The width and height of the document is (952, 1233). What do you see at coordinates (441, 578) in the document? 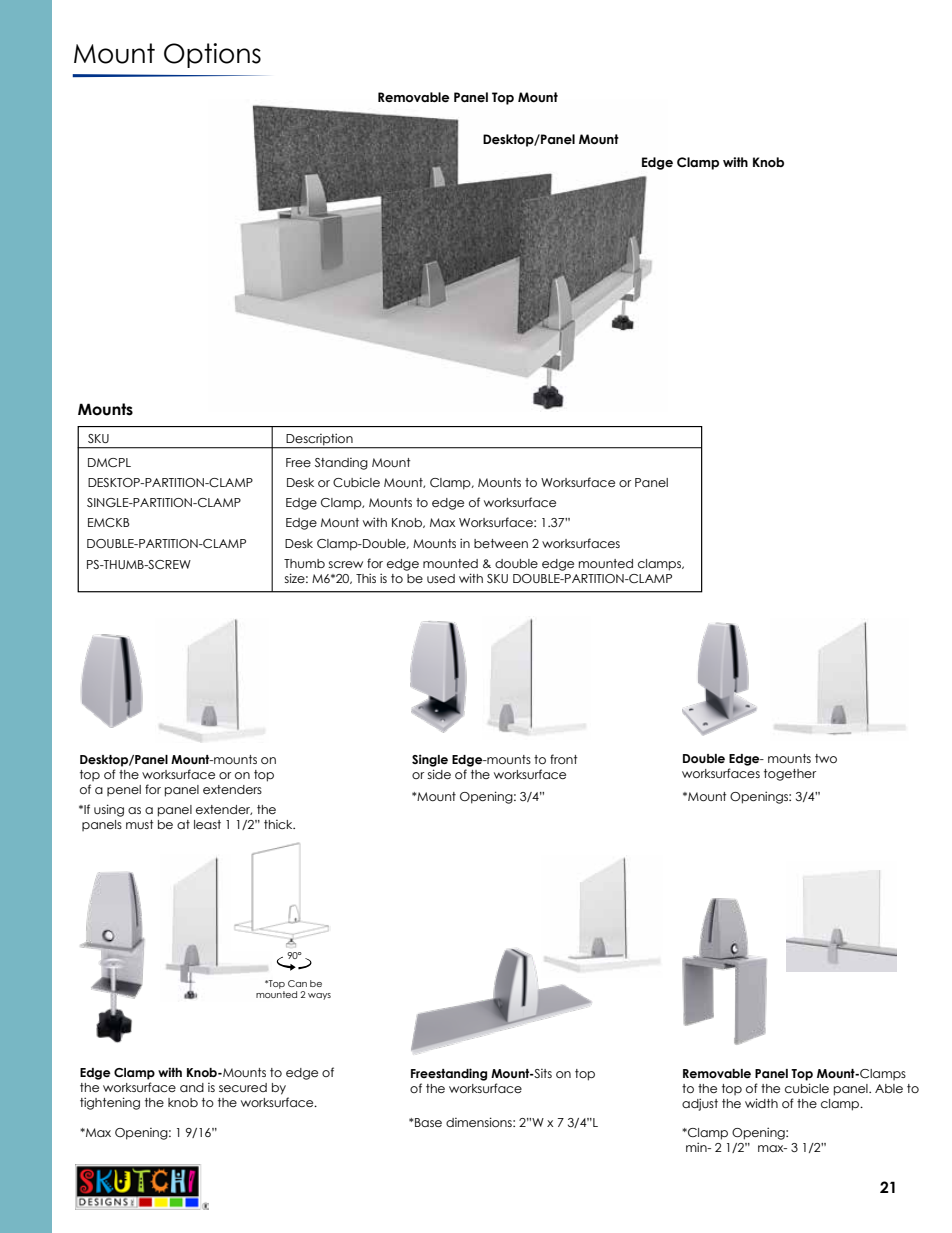
I see `used` at bounding box center [441, 578].
